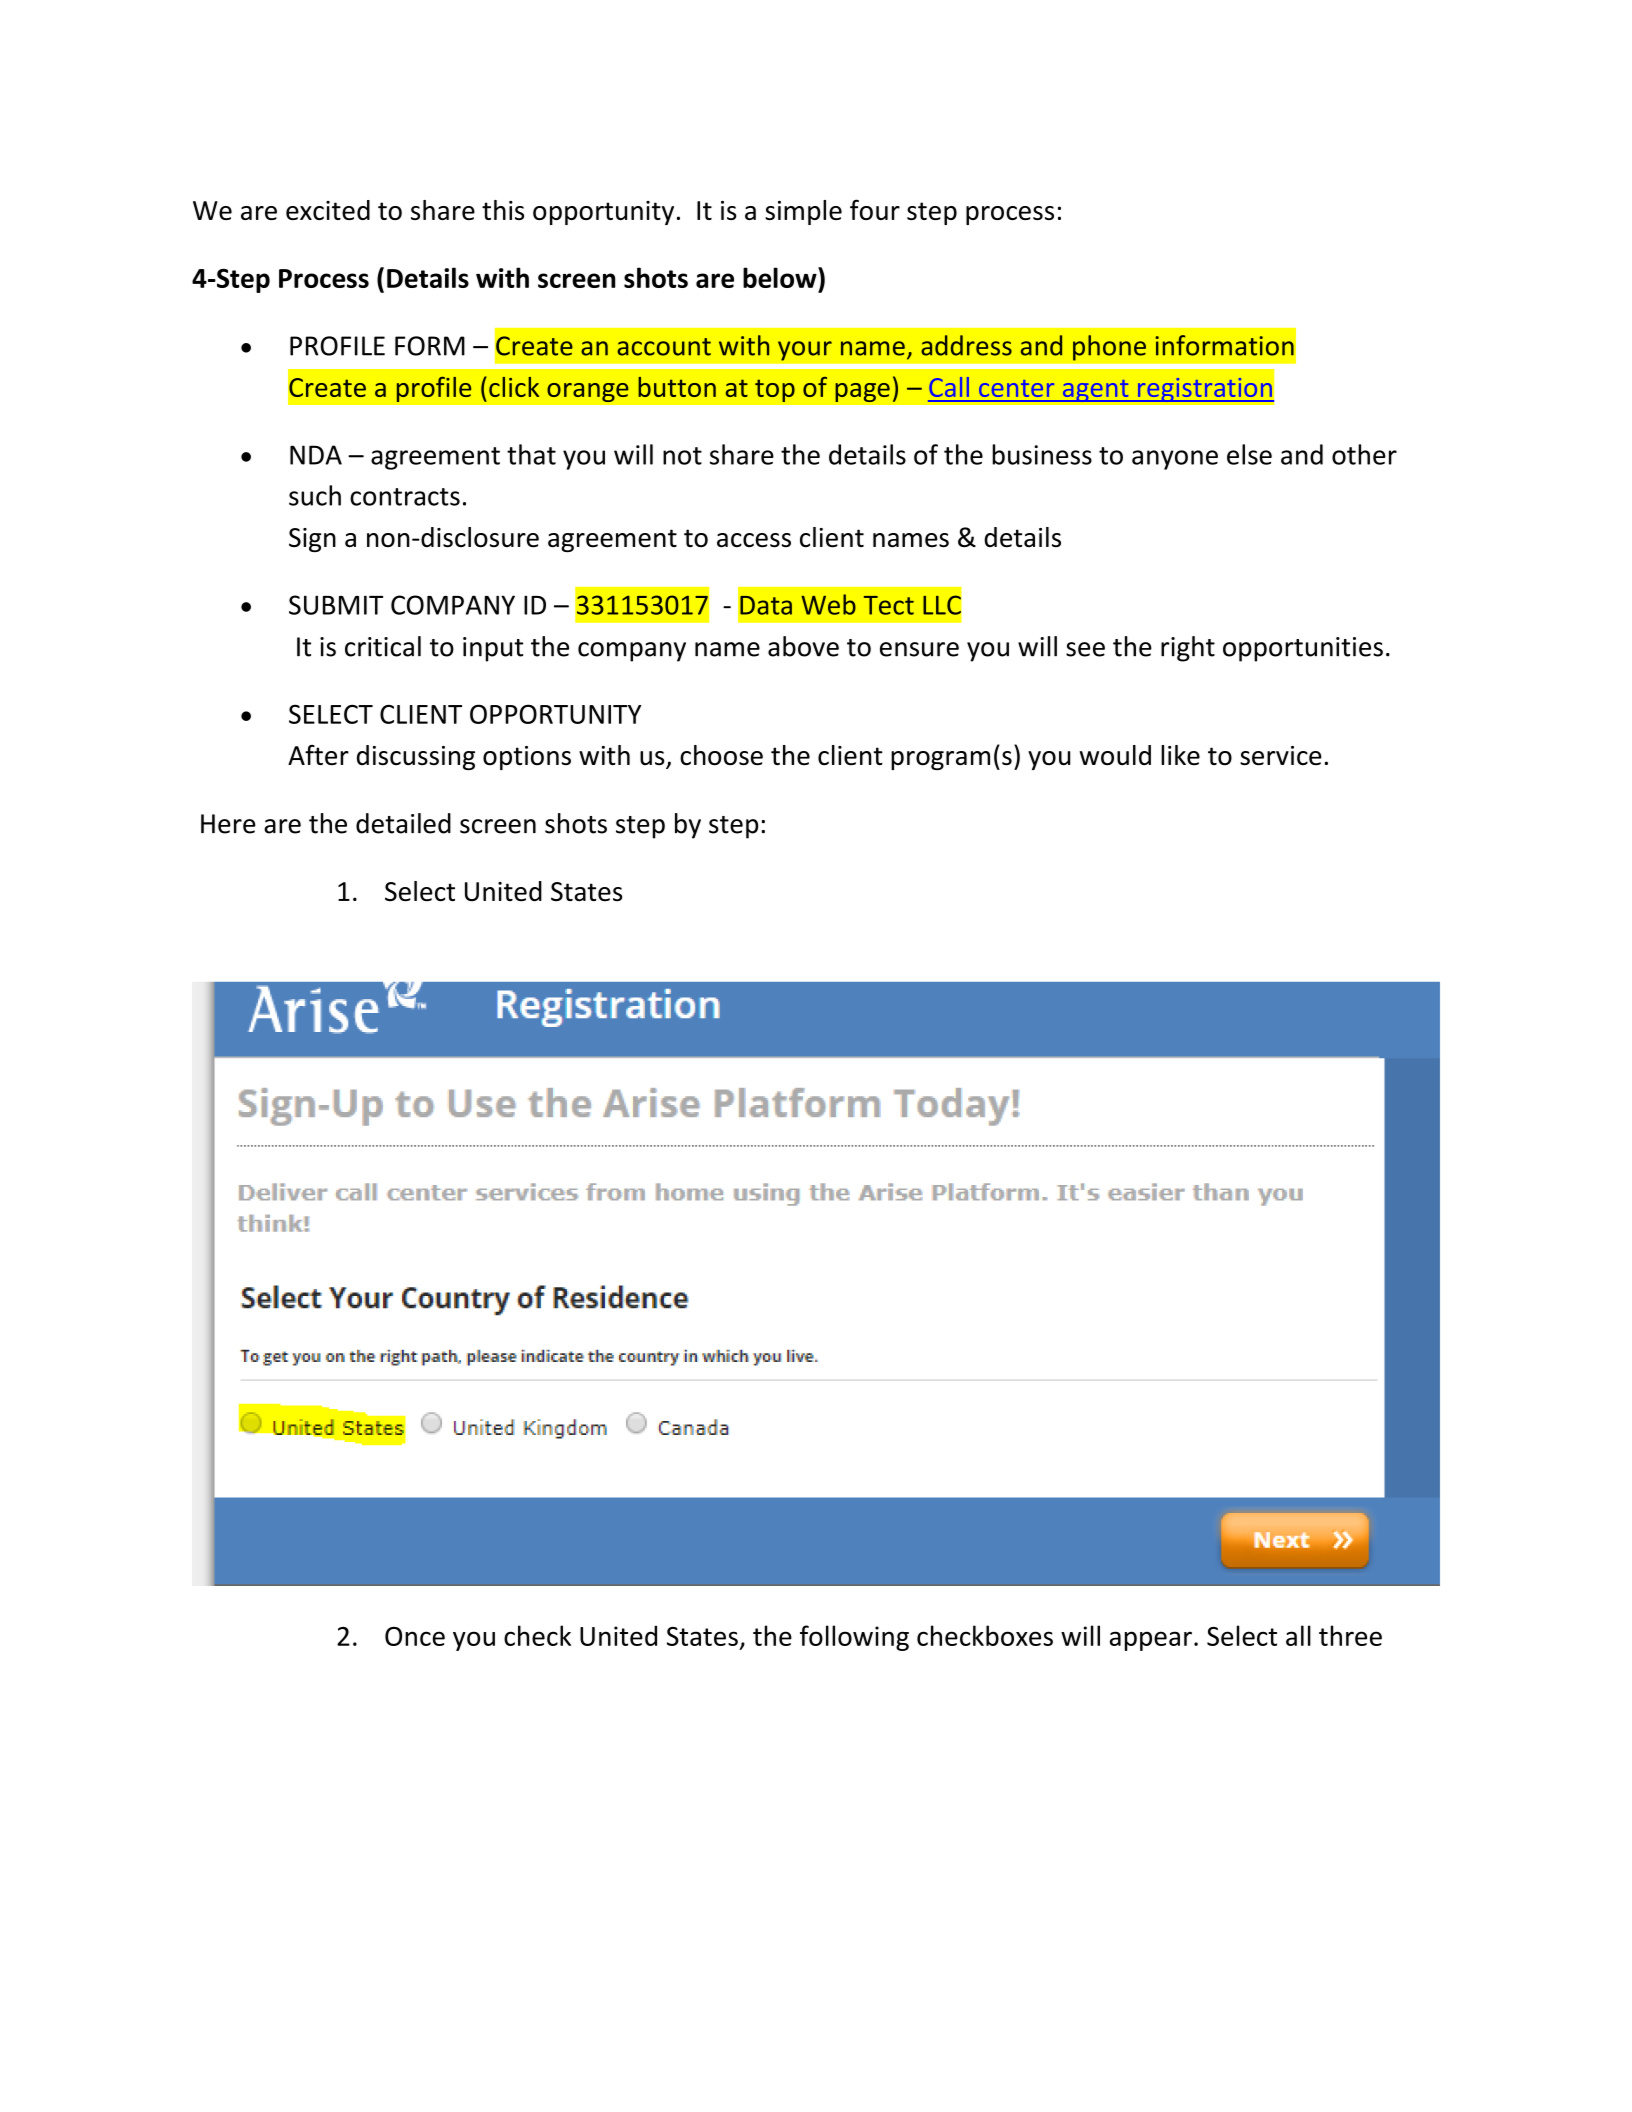 The image size is (1632, 2112). Describe the element at coordinates (766, 605) in the screenshot. I see `Data` at that location.
